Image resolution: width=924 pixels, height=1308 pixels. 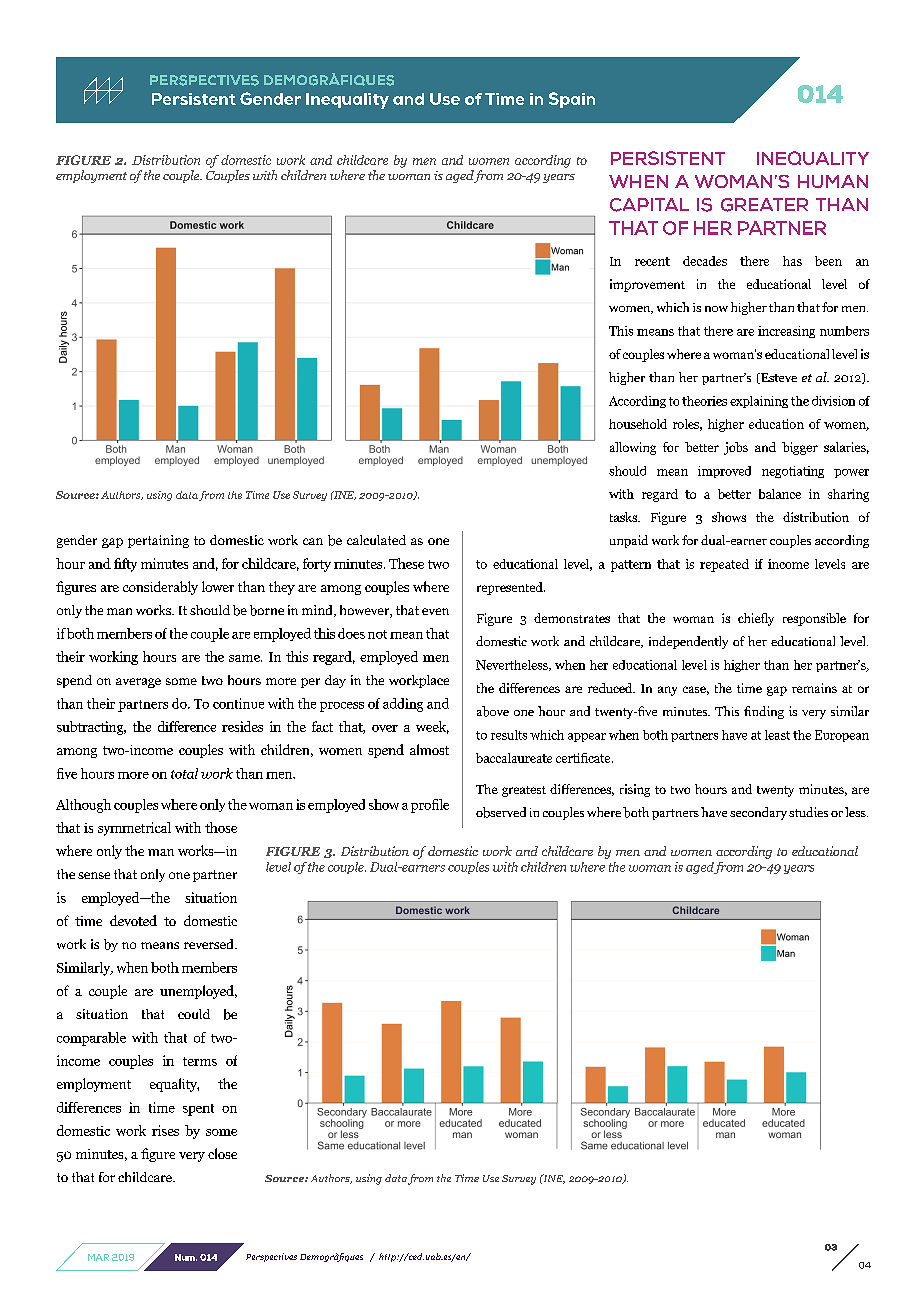 What do you see at coordinates (764, 205) in the screenshot?
I see `GREATER` at bounding box center [764, 205].
